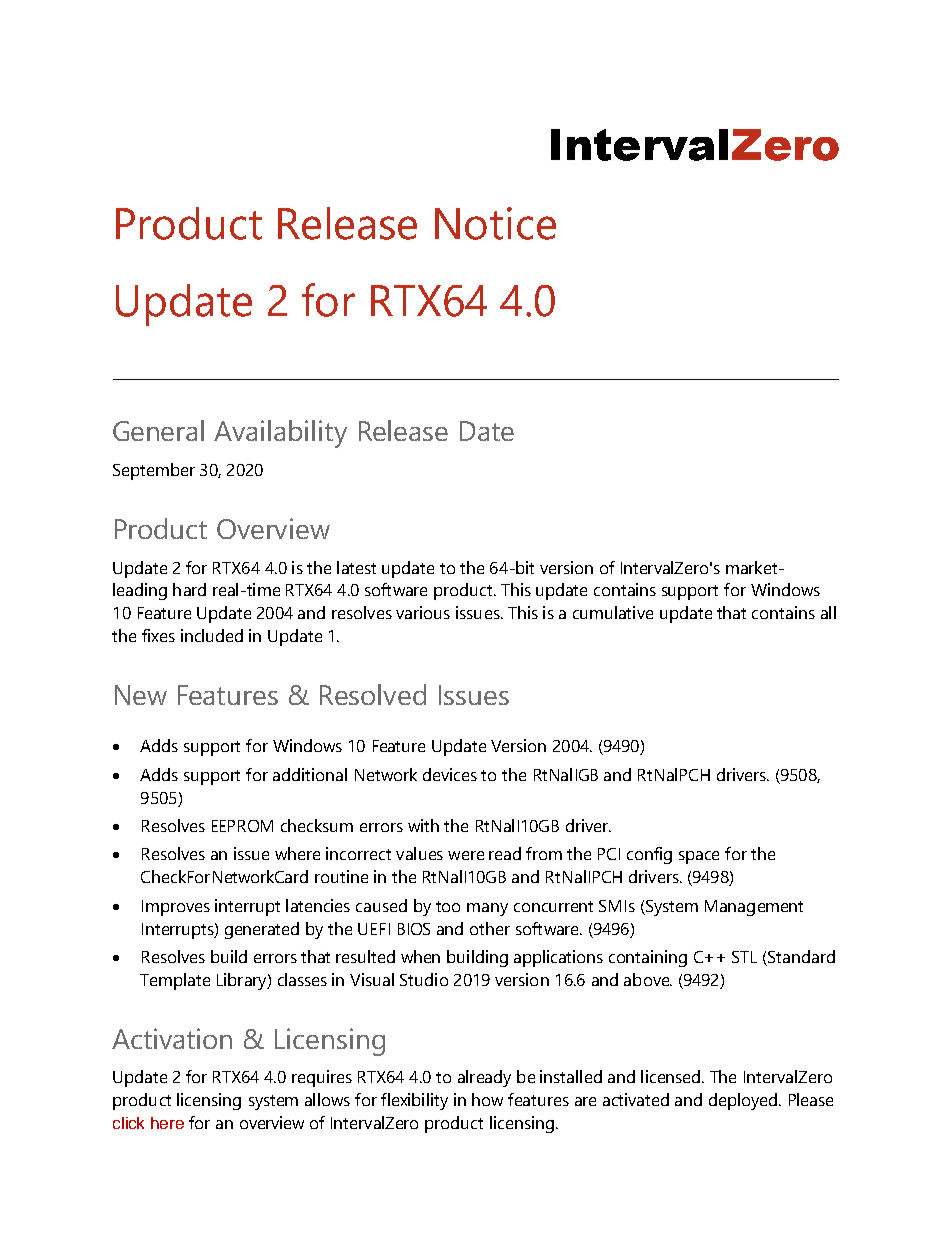  Describe the element at coordinates (154, 471) in the page. I see `September` at that location.
